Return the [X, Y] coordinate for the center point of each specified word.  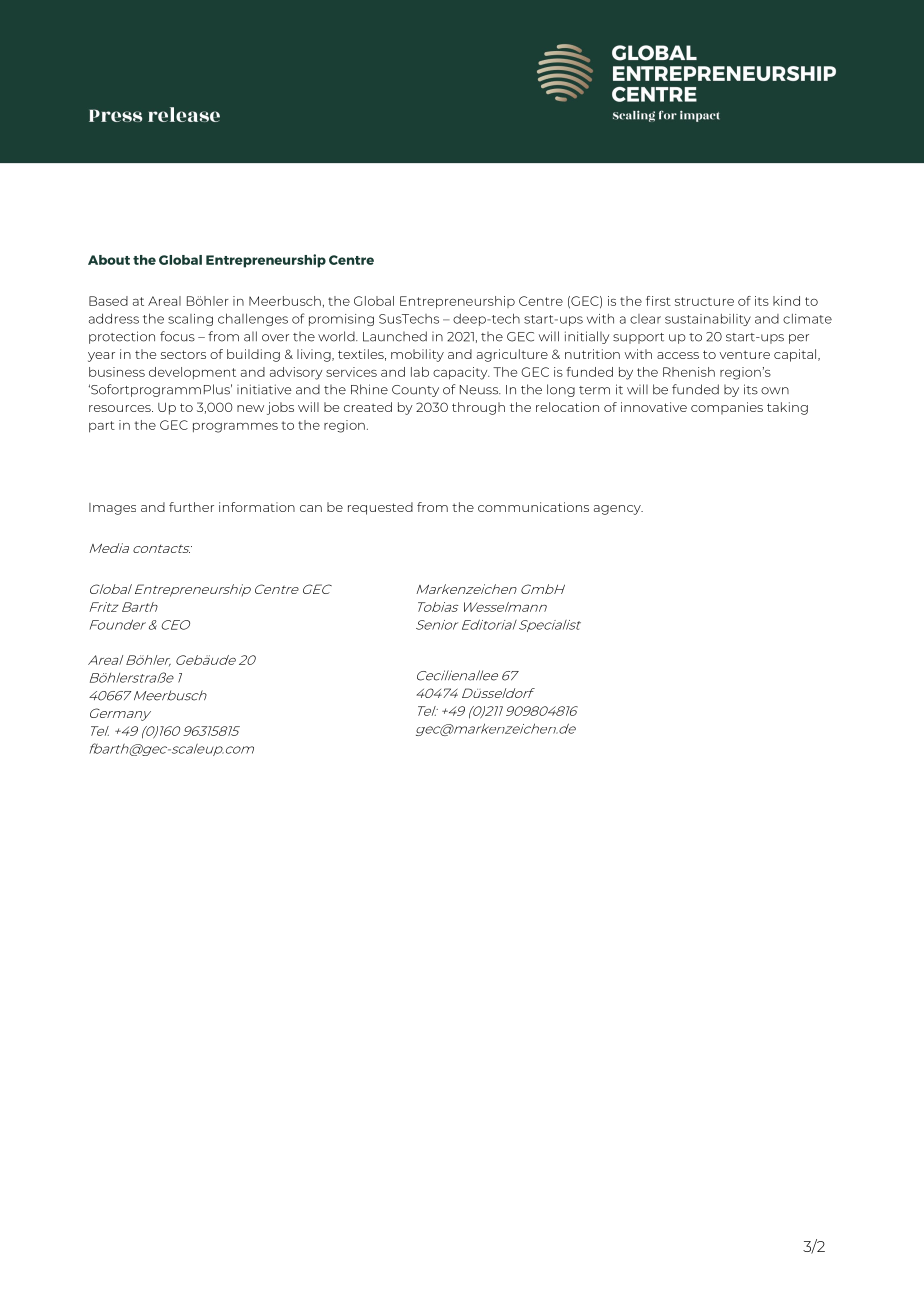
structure [704, 301]
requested [380, 508]
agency [618, 510]
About [109, 260]
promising [341, 320]
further [191, 507]
